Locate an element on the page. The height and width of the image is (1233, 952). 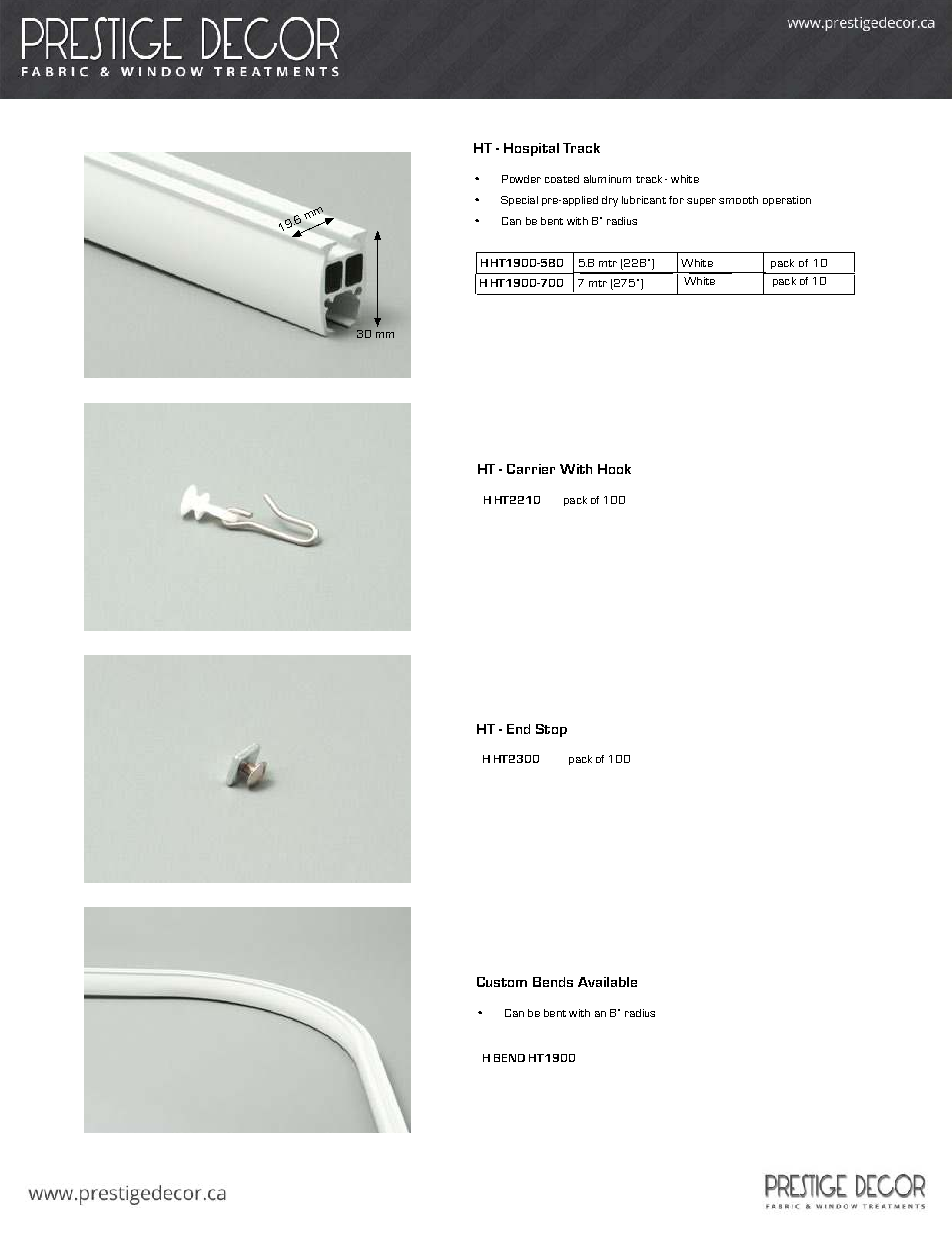
operation is located at coordinates (787, 201).
